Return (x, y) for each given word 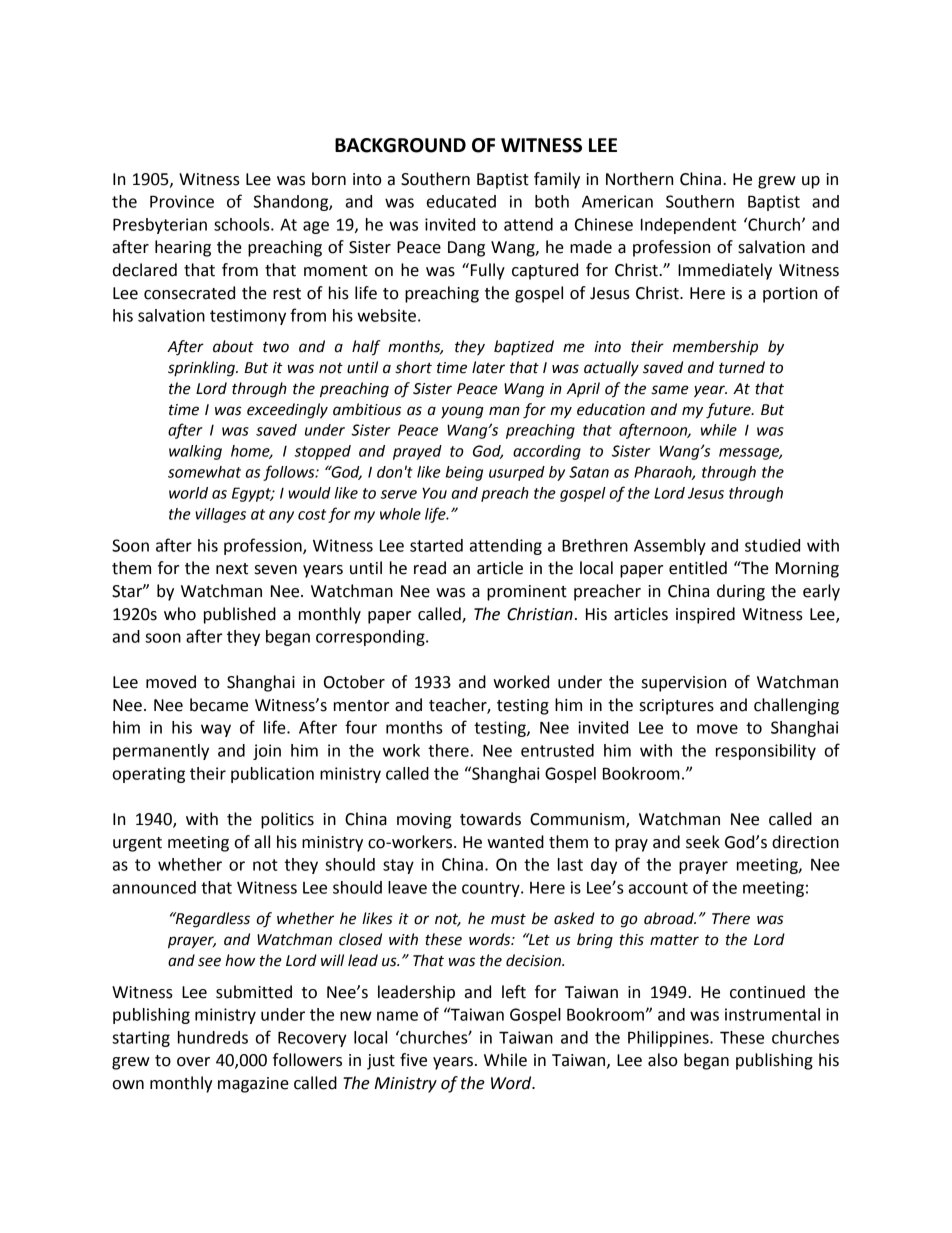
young (462, 412)
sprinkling (202, 369)
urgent (137, 844)
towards (490, 819)
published (240, 615)
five (413, 1060)
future (729, 411)
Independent (688, 226)
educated (461, 201)
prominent (527, 593)
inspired (705, 615)
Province (182, 201)
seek (703, 842)
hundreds (213, 1037)
